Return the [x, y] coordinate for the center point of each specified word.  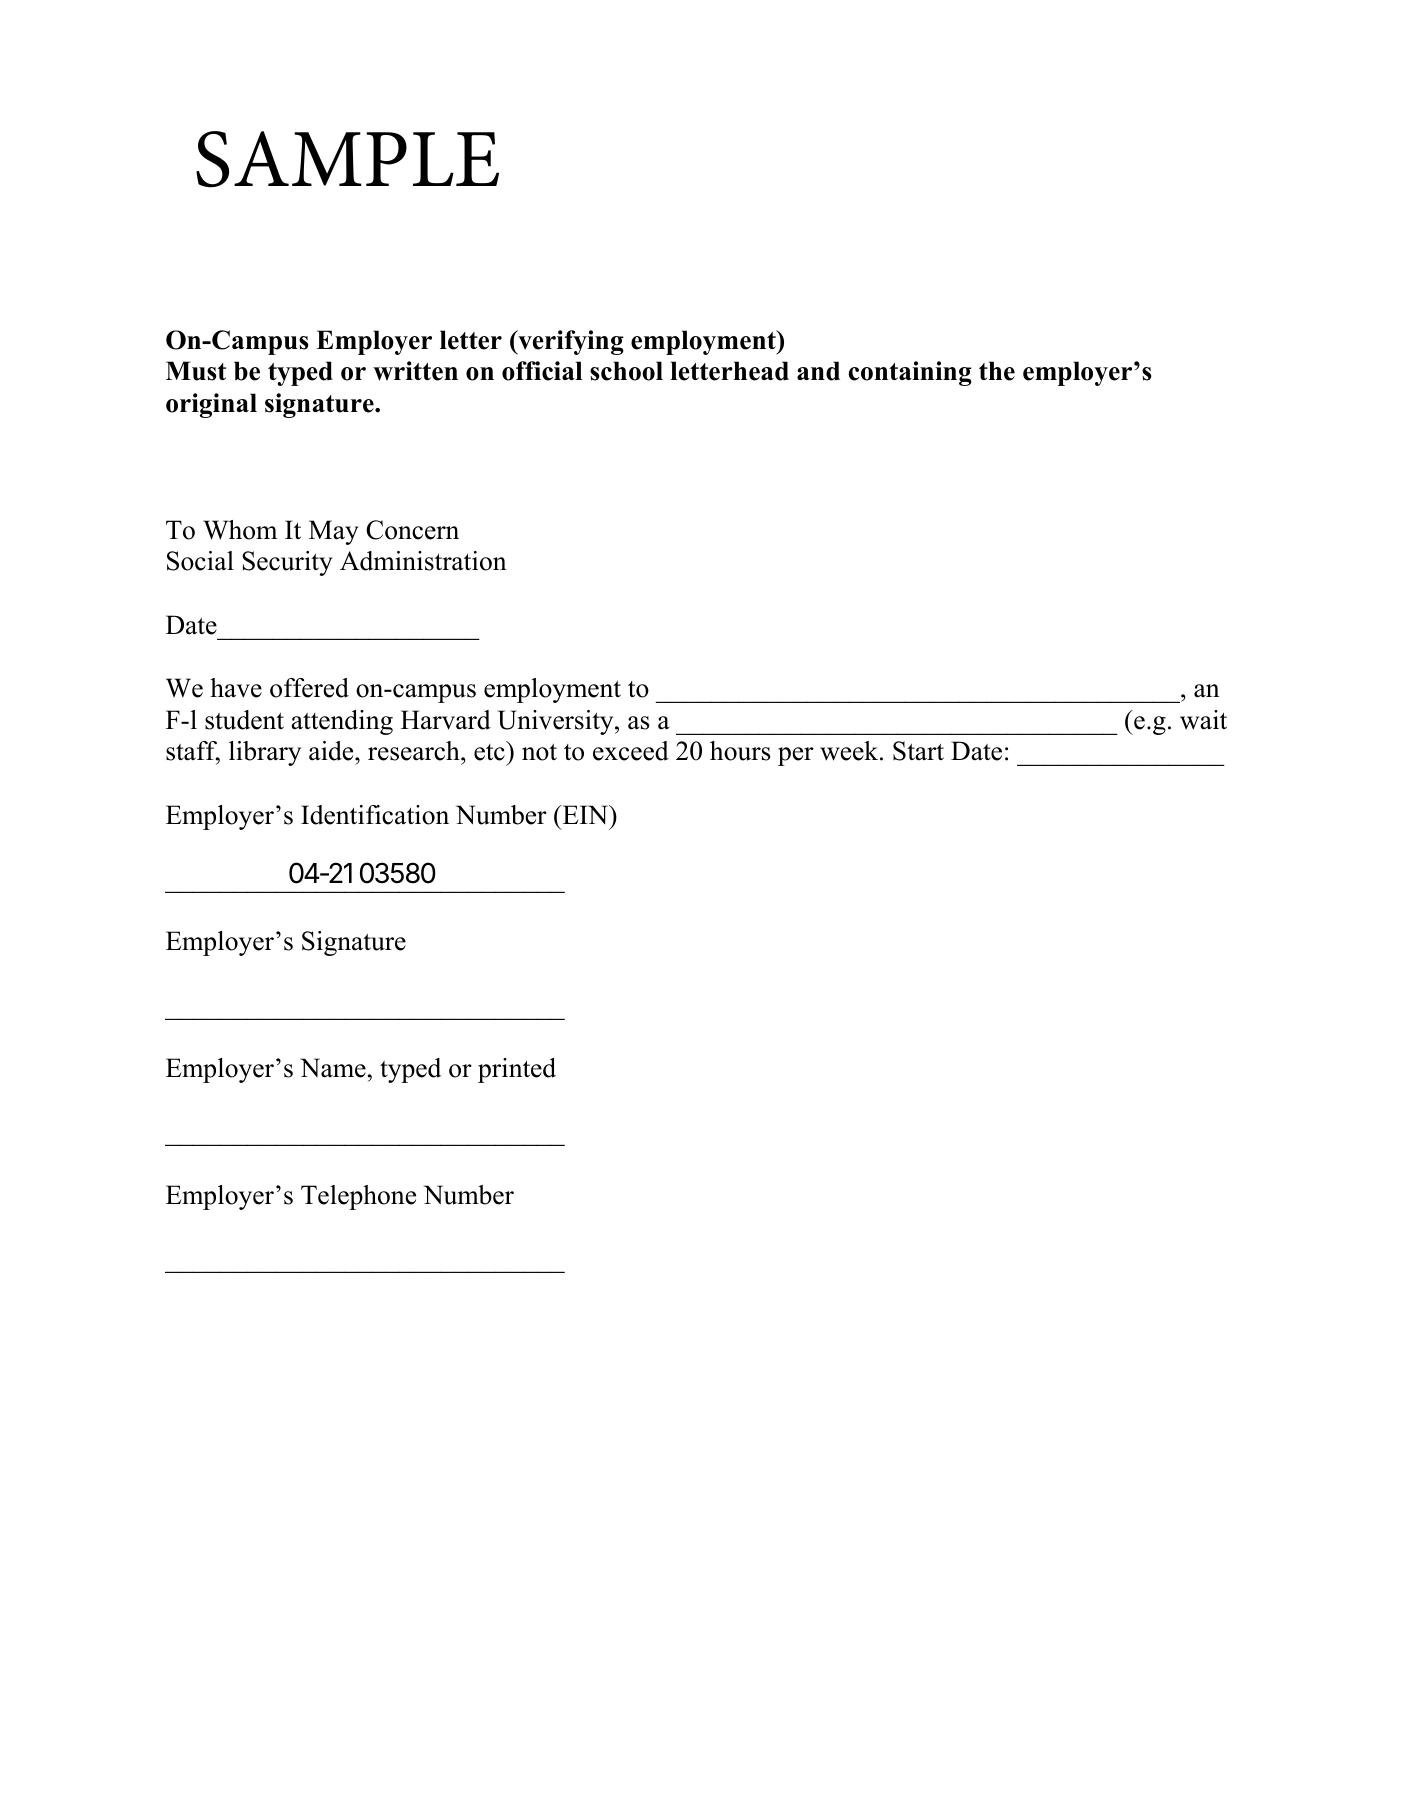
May [334, 532]
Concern [412, 530]
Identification [375, 815]
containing [910, 373]
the [997, 371]
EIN [585, 814]
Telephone [358, 1197]
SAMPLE [347, 159]
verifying [570, 342]
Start [918, 751]
